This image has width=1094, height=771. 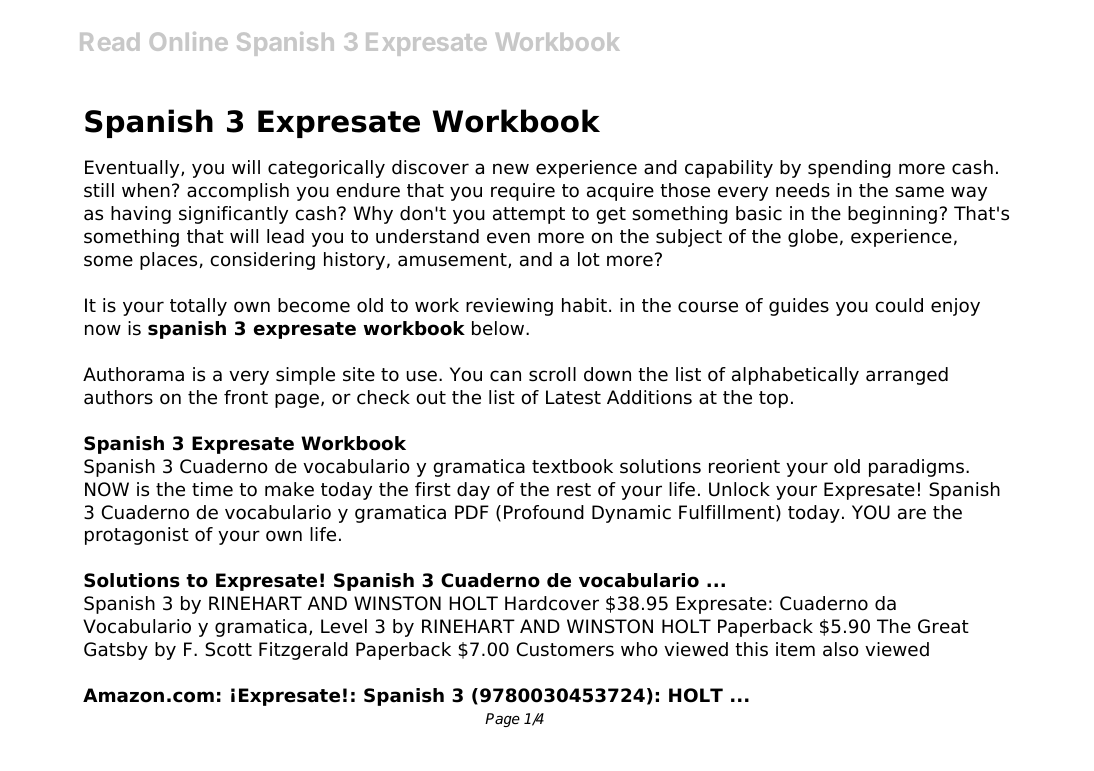 I want to click on Latest, so click(x=573, y=397).
